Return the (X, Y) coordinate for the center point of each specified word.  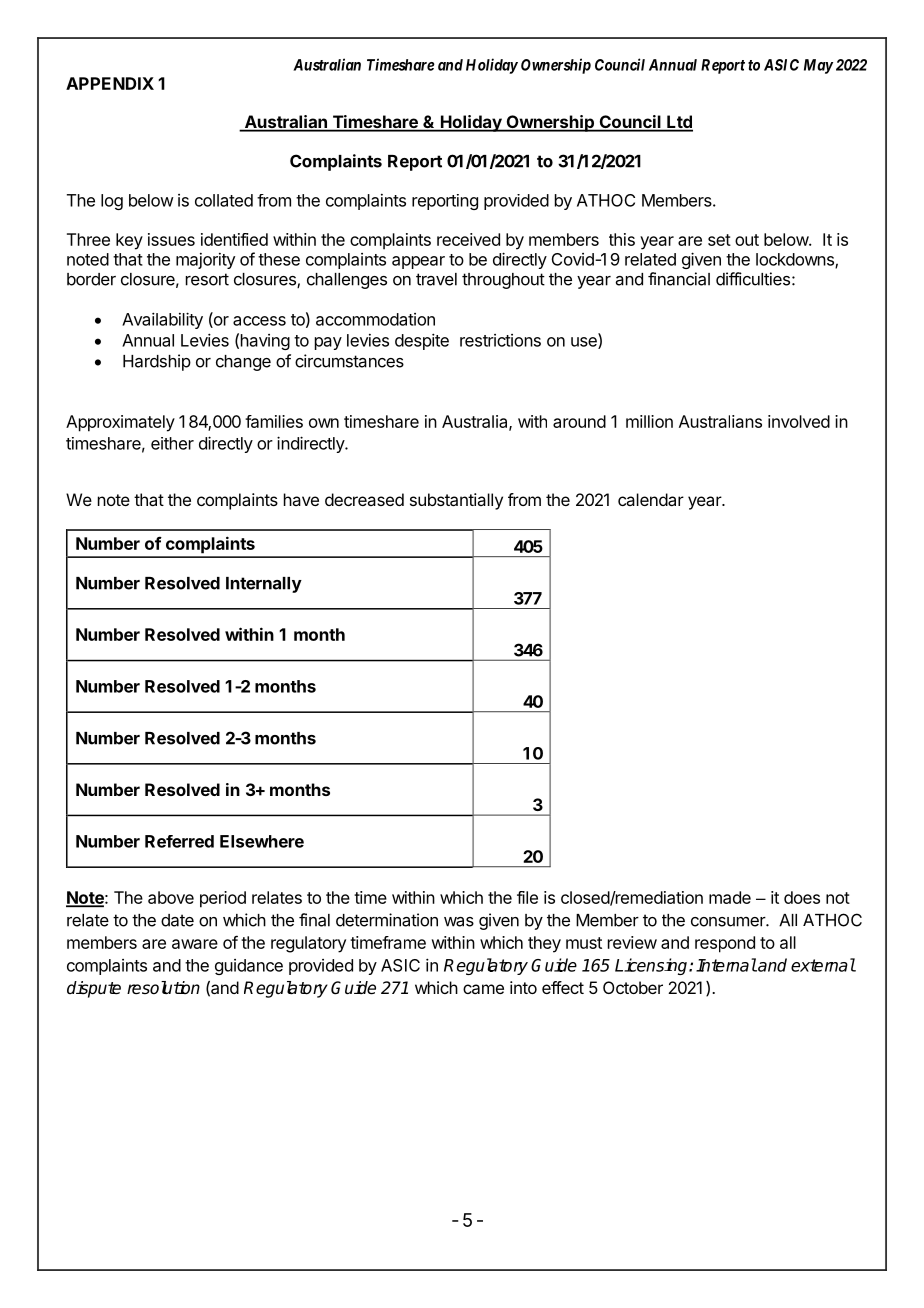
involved (799, 421)
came (483, 989)
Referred (179, 841)
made (730, 897)
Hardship (157, 362)
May (818, 66)
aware (195, 944)
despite (422, 341)
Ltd (679, 123)
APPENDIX (110, 83)
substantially (456, 501)
